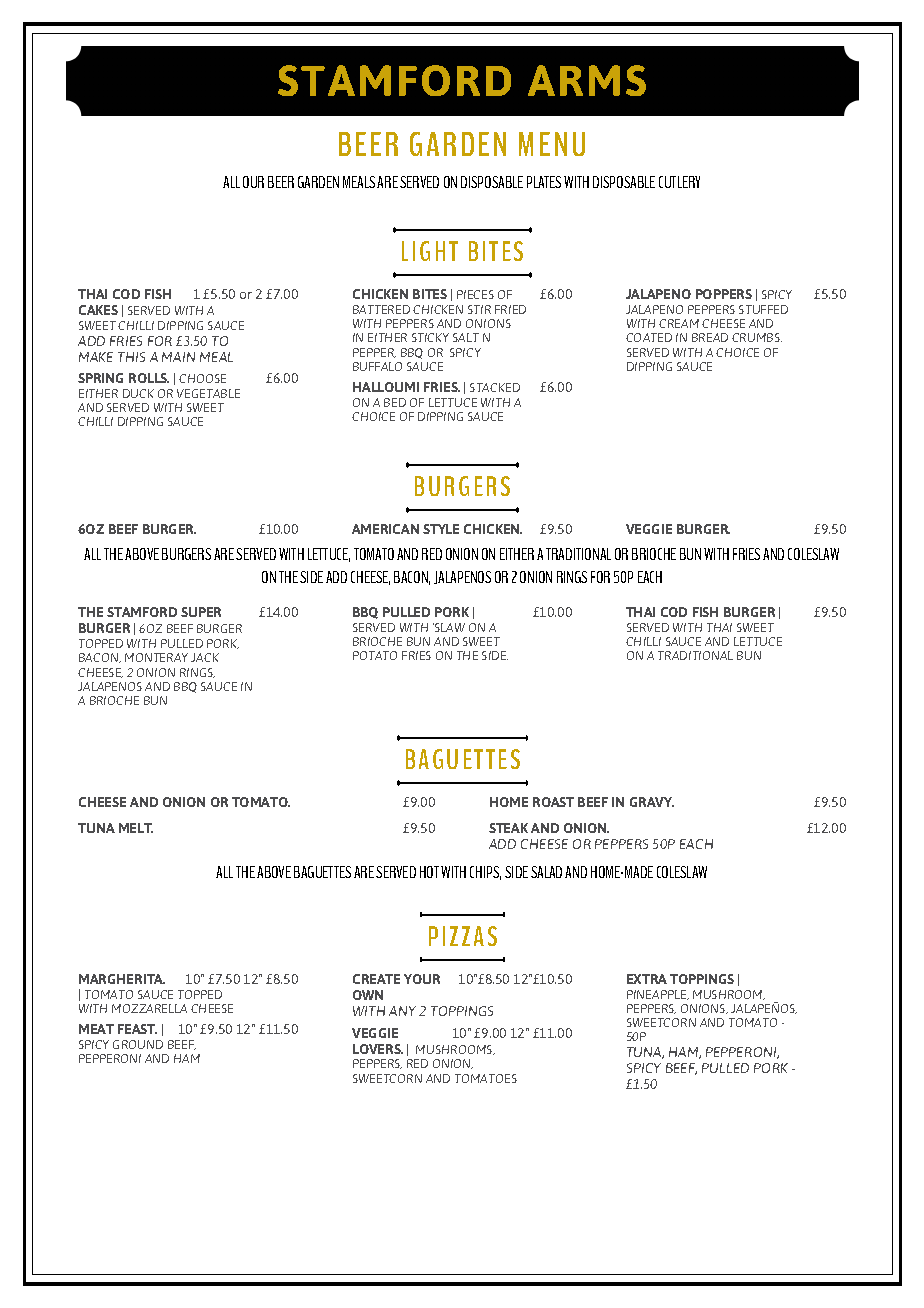  What do you see at coordinates (552, 144) in the image?
I see `MENU` at bounding box center [552, 144].
